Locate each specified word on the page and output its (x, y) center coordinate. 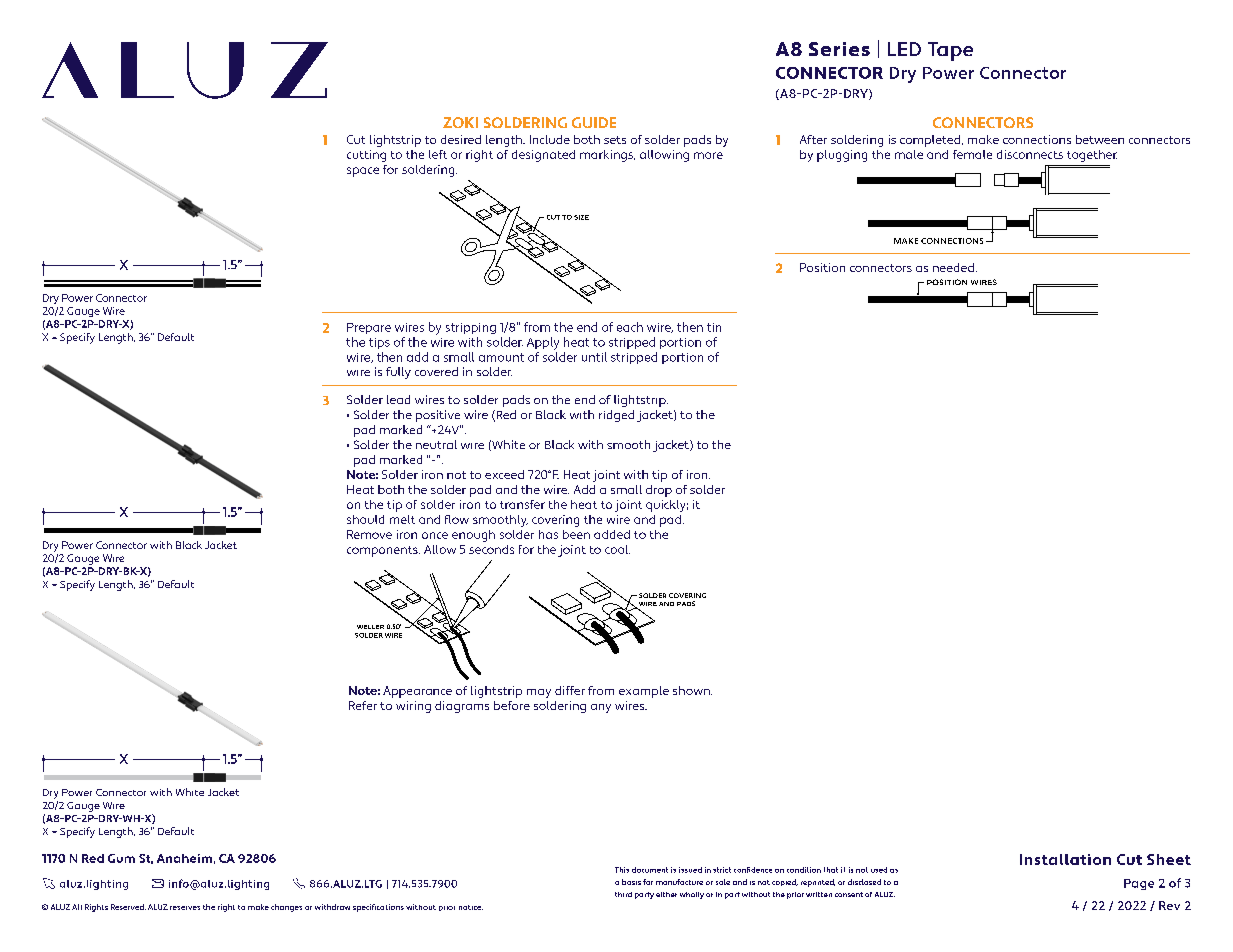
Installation (1065, 859)
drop (659, 491)
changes (286, 908)
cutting (366, 156)
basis (631, 882)
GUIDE (594, 122)
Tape (950, 51)
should (365, 519)
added (612, 534)
